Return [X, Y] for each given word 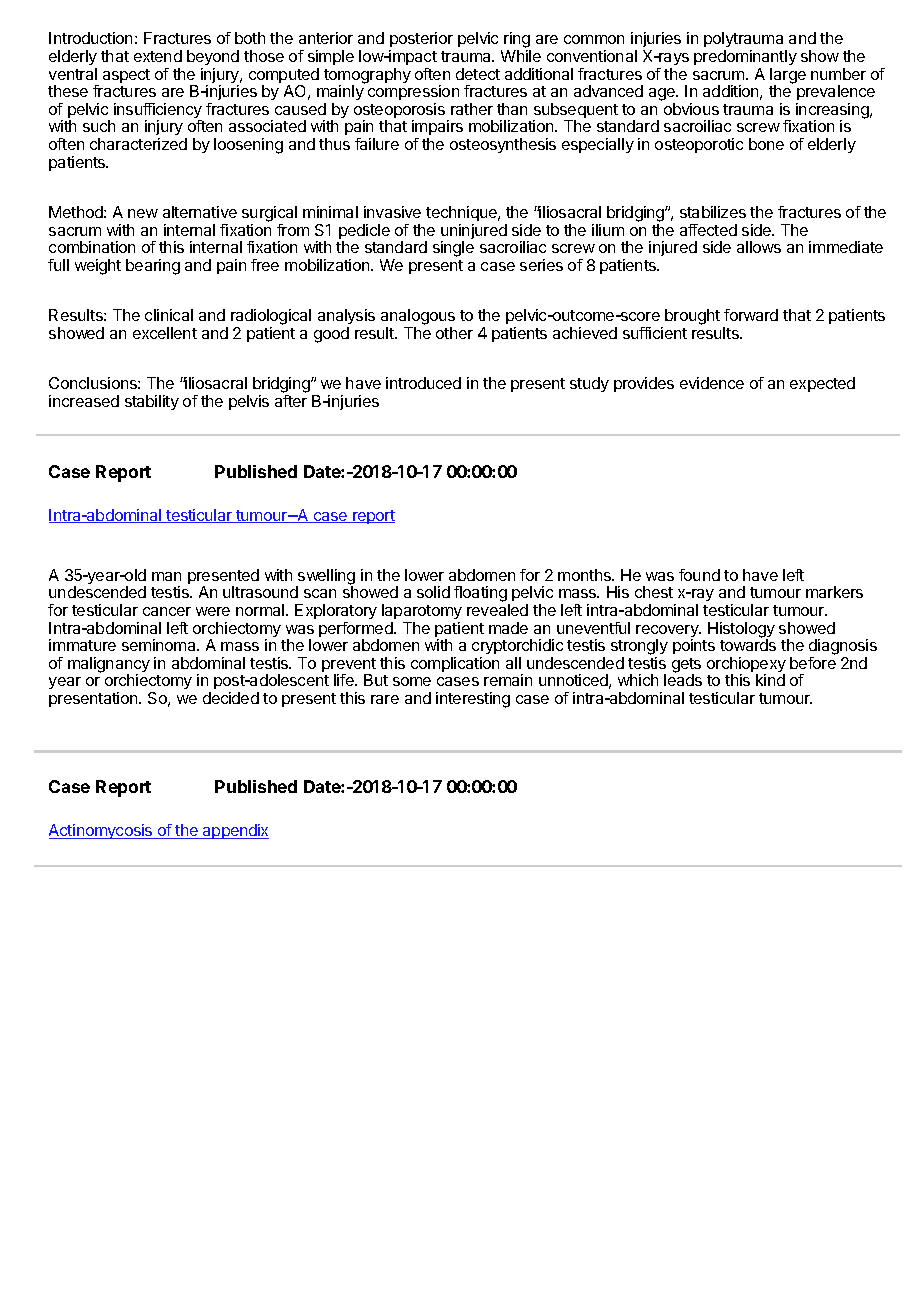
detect [478, 74]
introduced [423, 383]
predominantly [745, 57]
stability [152, 402]
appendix [235, 831]
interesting [473, 700]
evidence [712, 383]
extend [158, 56]
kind [770, 680]
